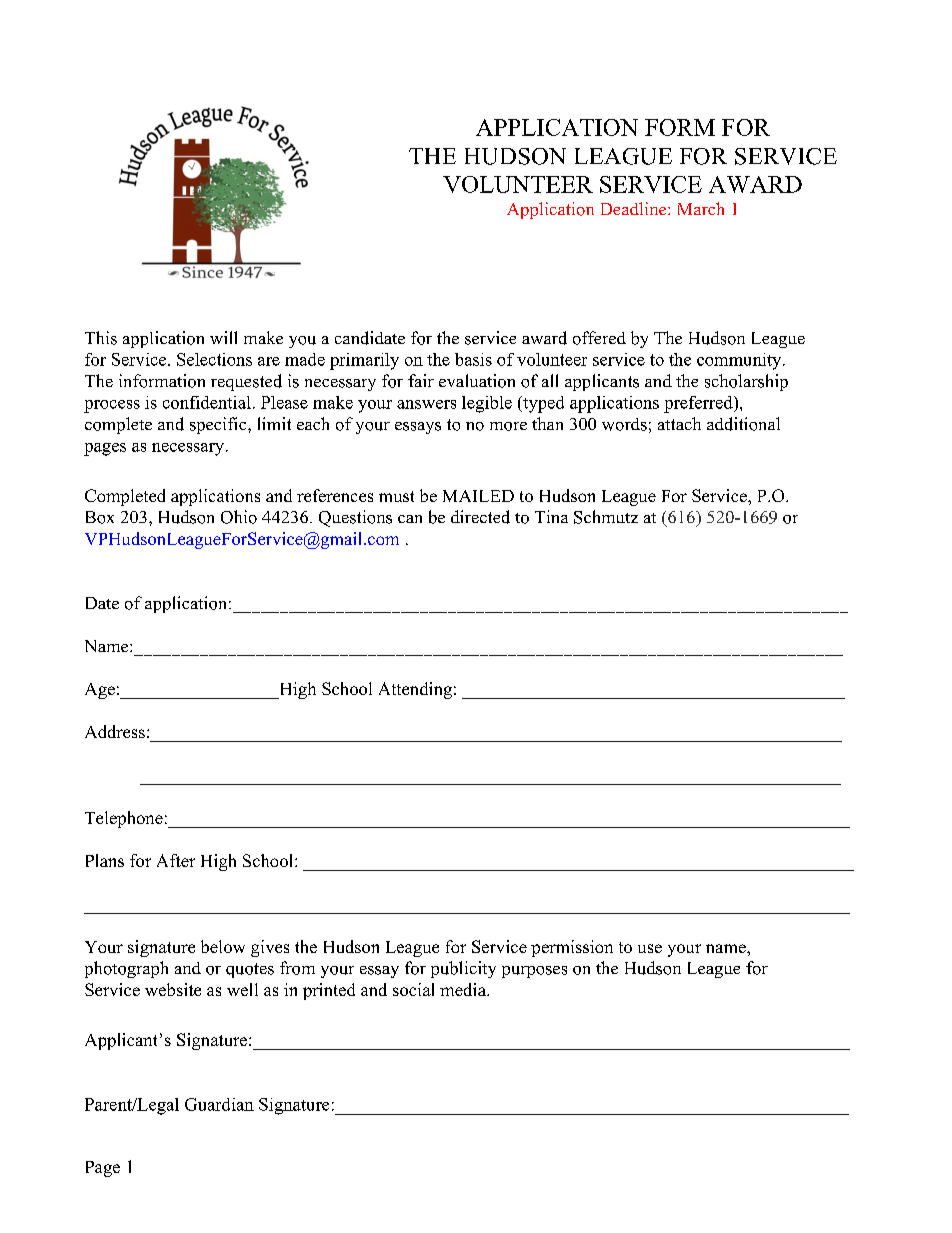 The width and height of the screenshot is (952, 1233). I want to click on basis, so click(473, 359).
